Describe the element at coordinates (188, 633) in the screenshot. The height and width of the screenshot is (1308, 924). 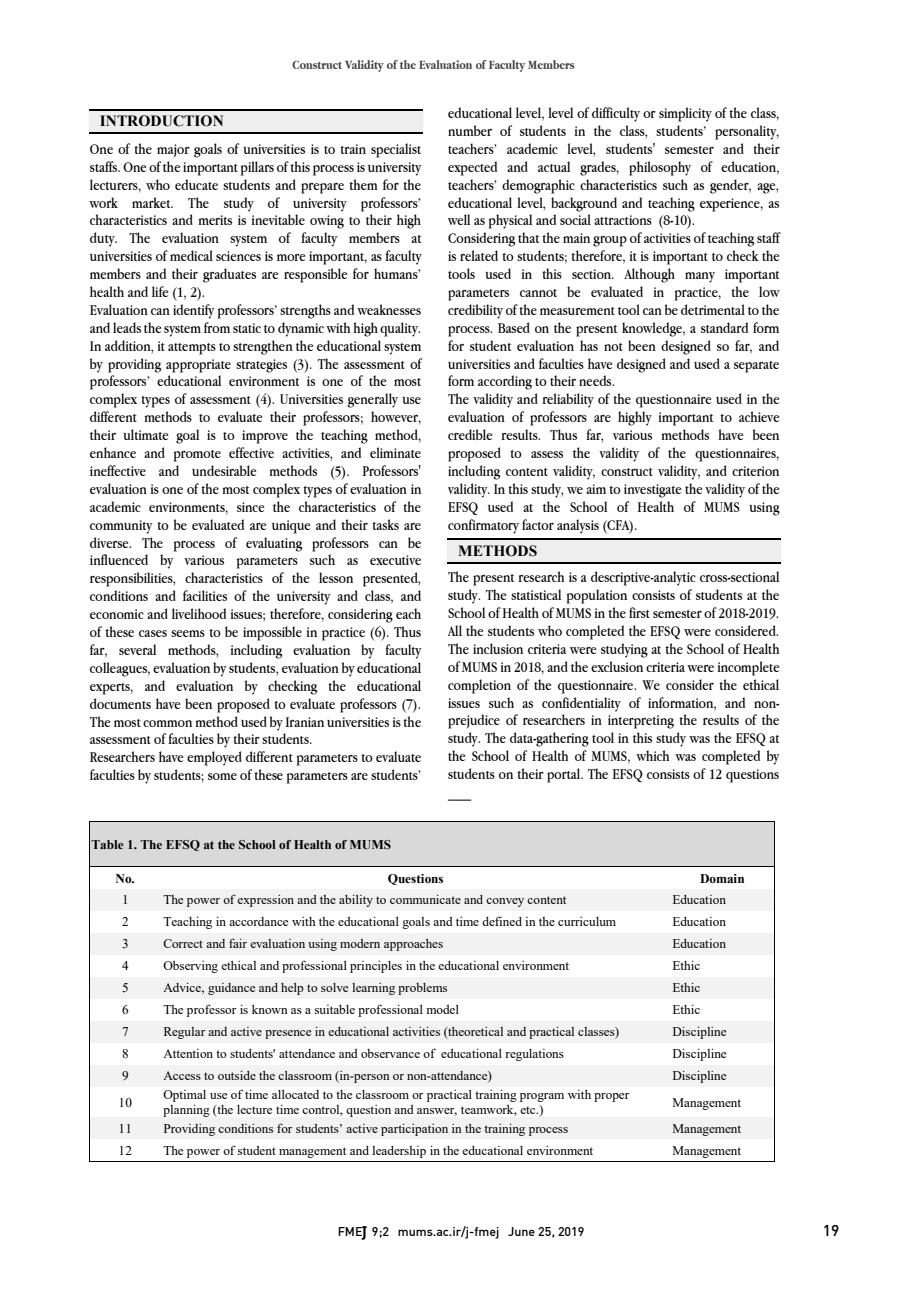
I see `seems` at that location.
